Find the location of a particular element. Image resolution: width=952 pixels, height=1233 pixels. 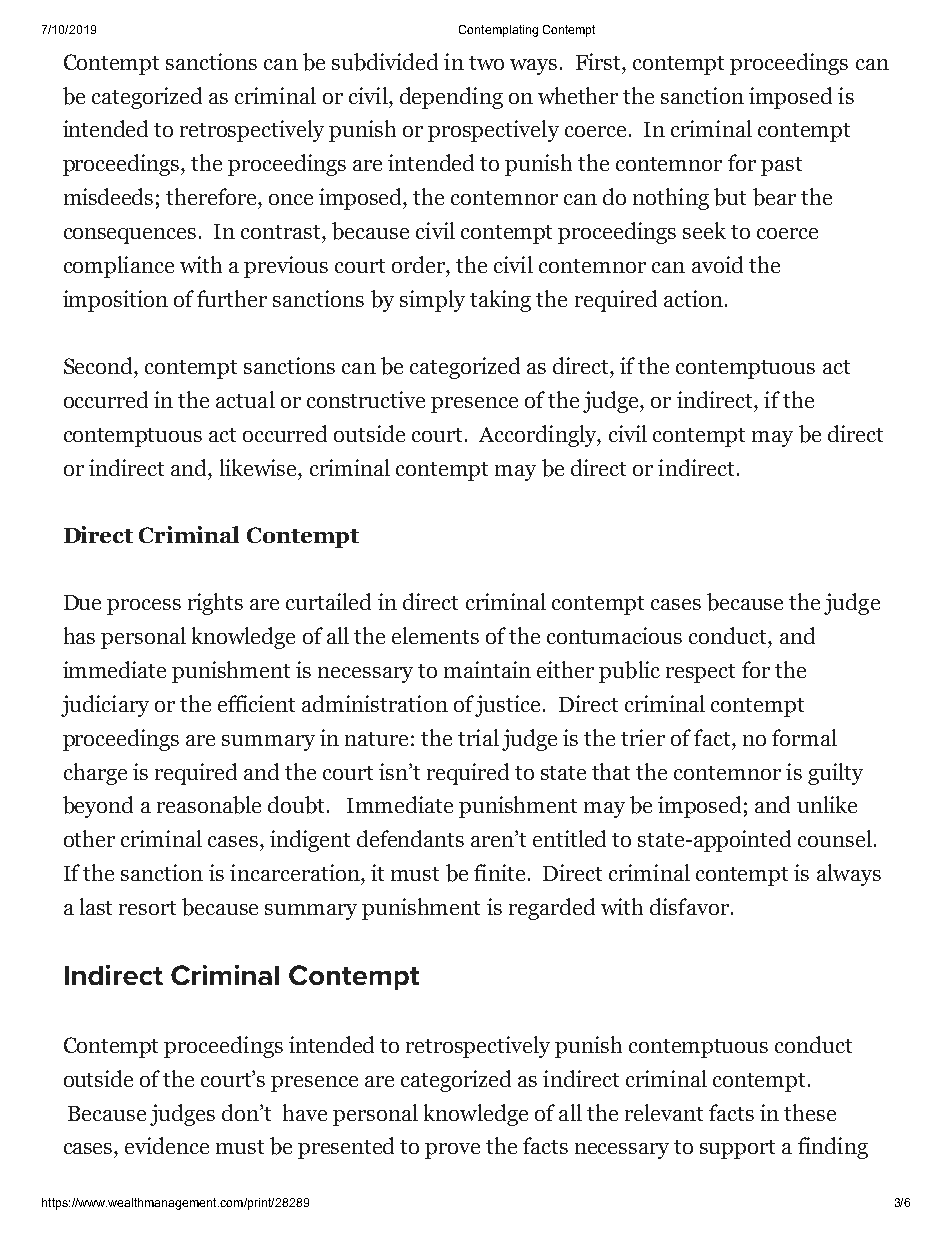

constructive is located at coordinates (366, 399).
